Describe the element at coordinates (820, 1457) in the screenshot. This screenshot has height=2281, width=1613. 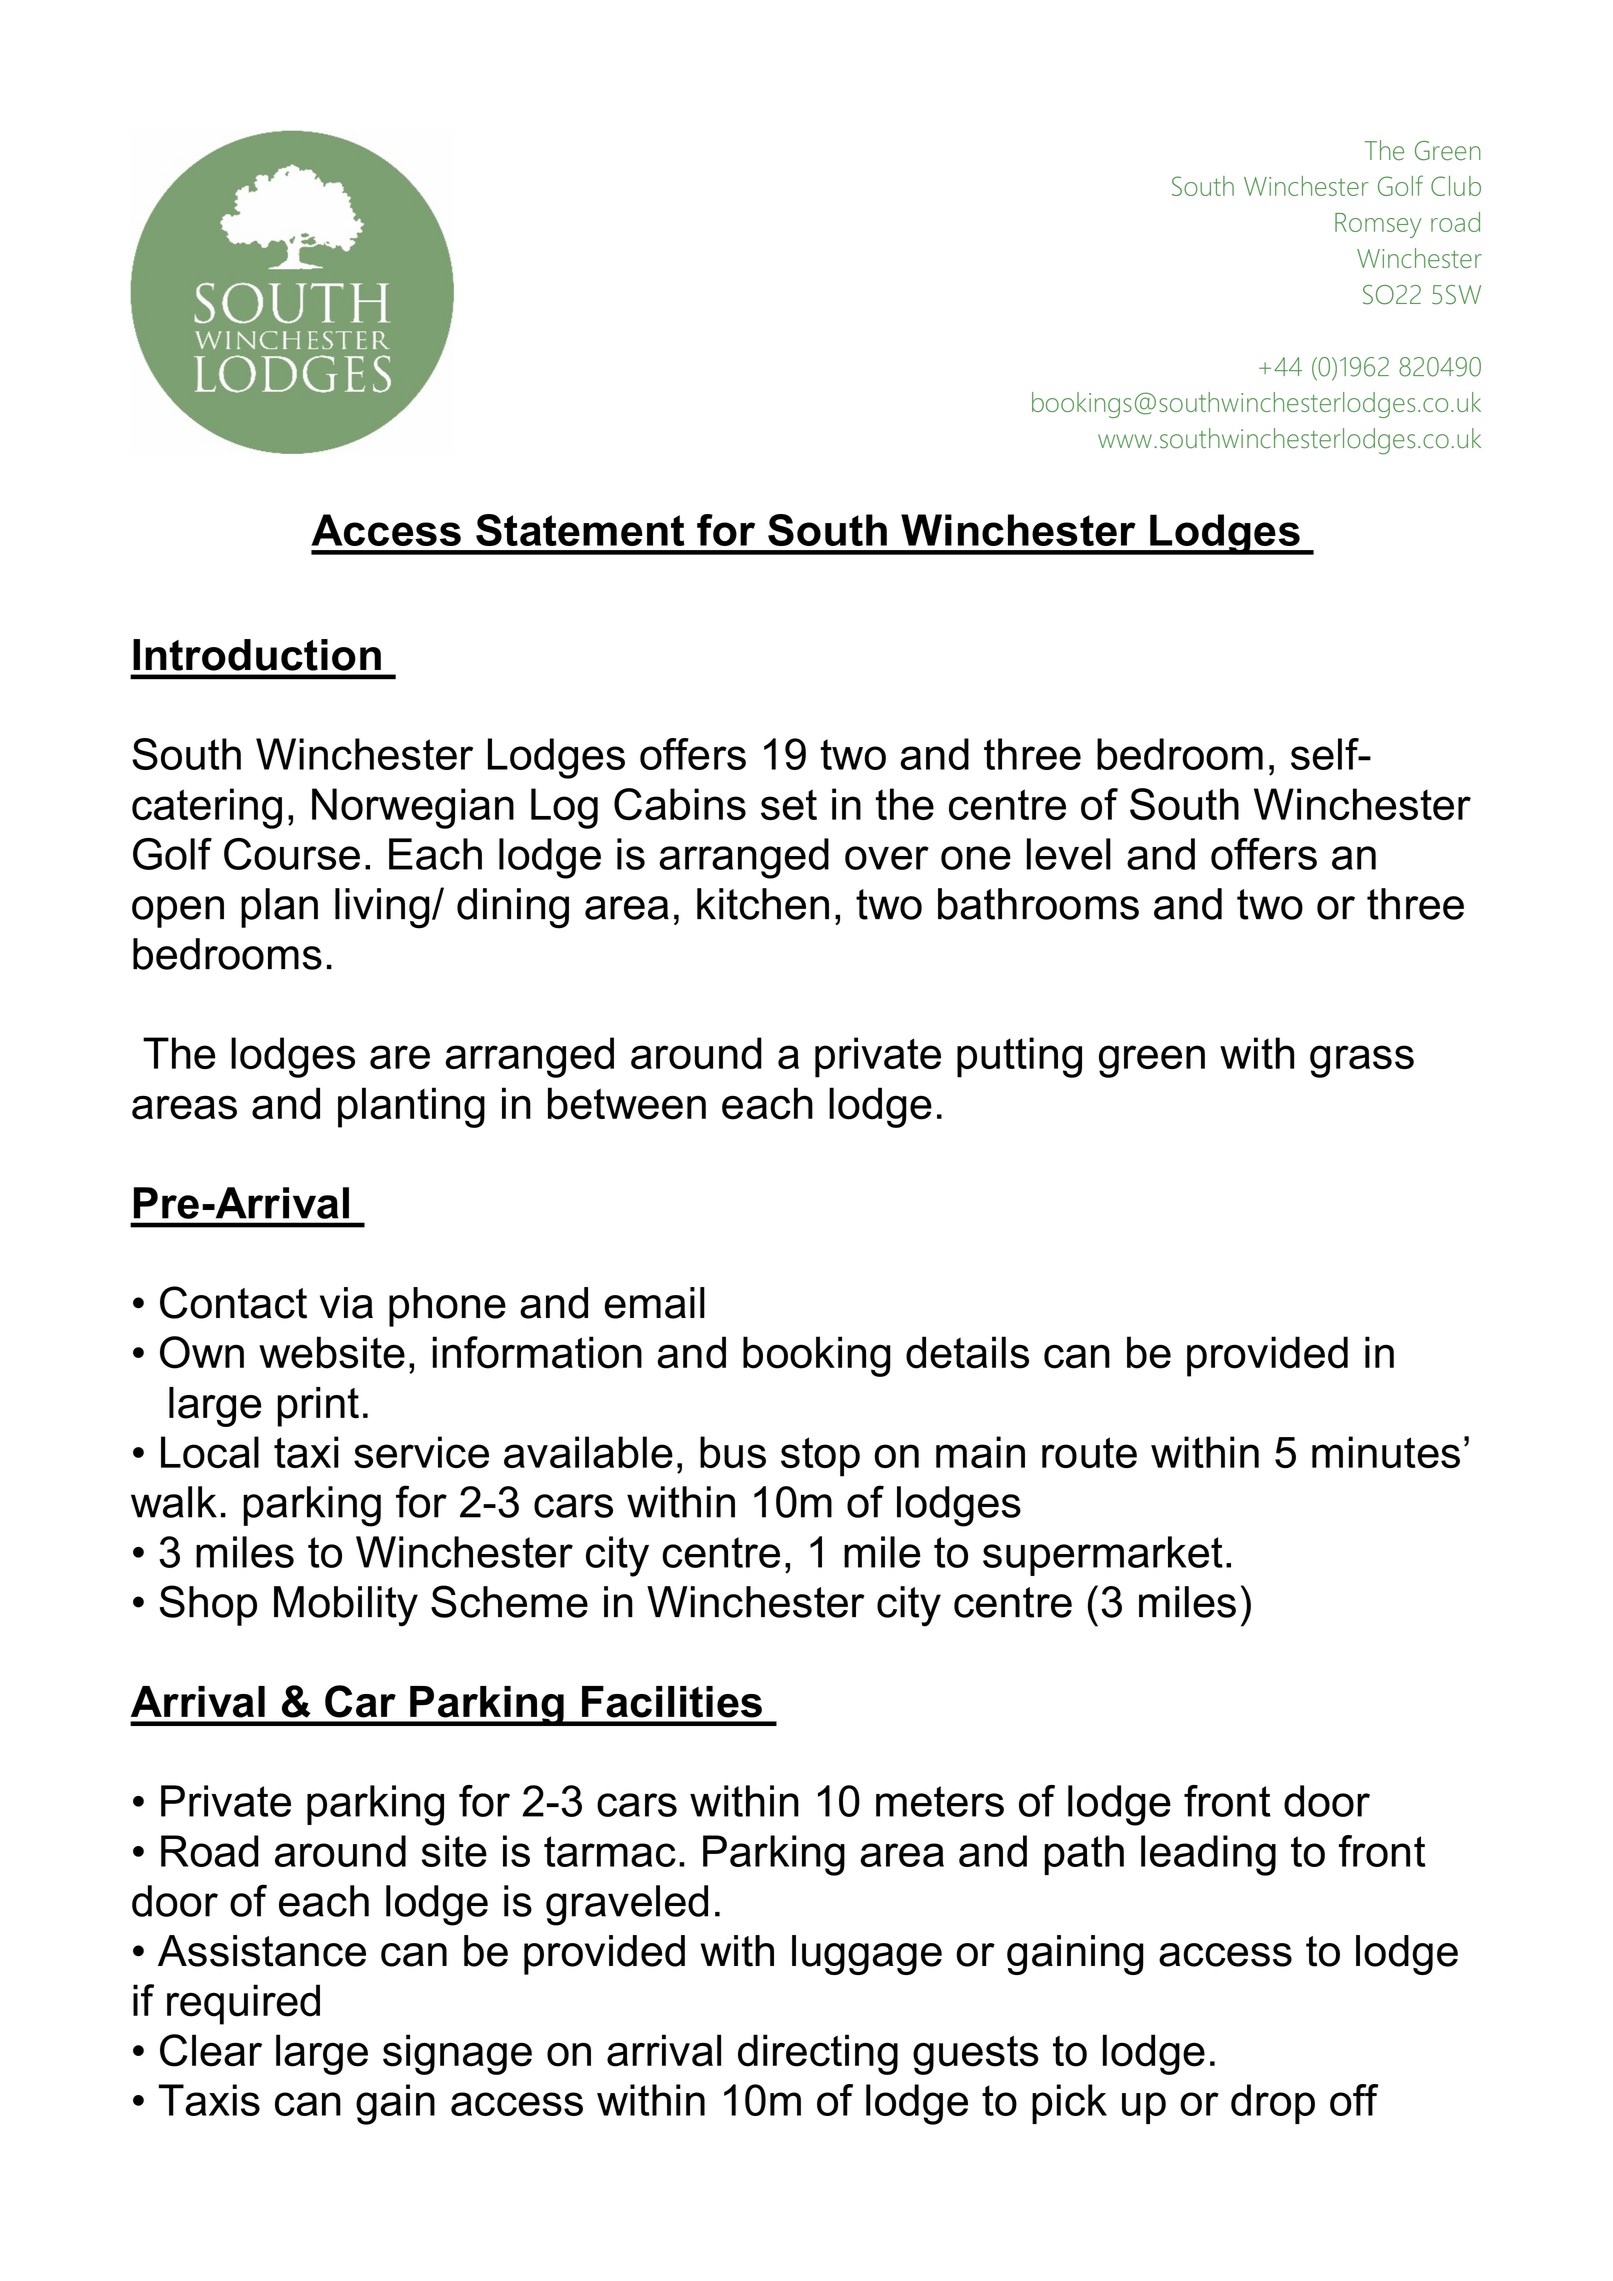
I see `stop` at that location.
